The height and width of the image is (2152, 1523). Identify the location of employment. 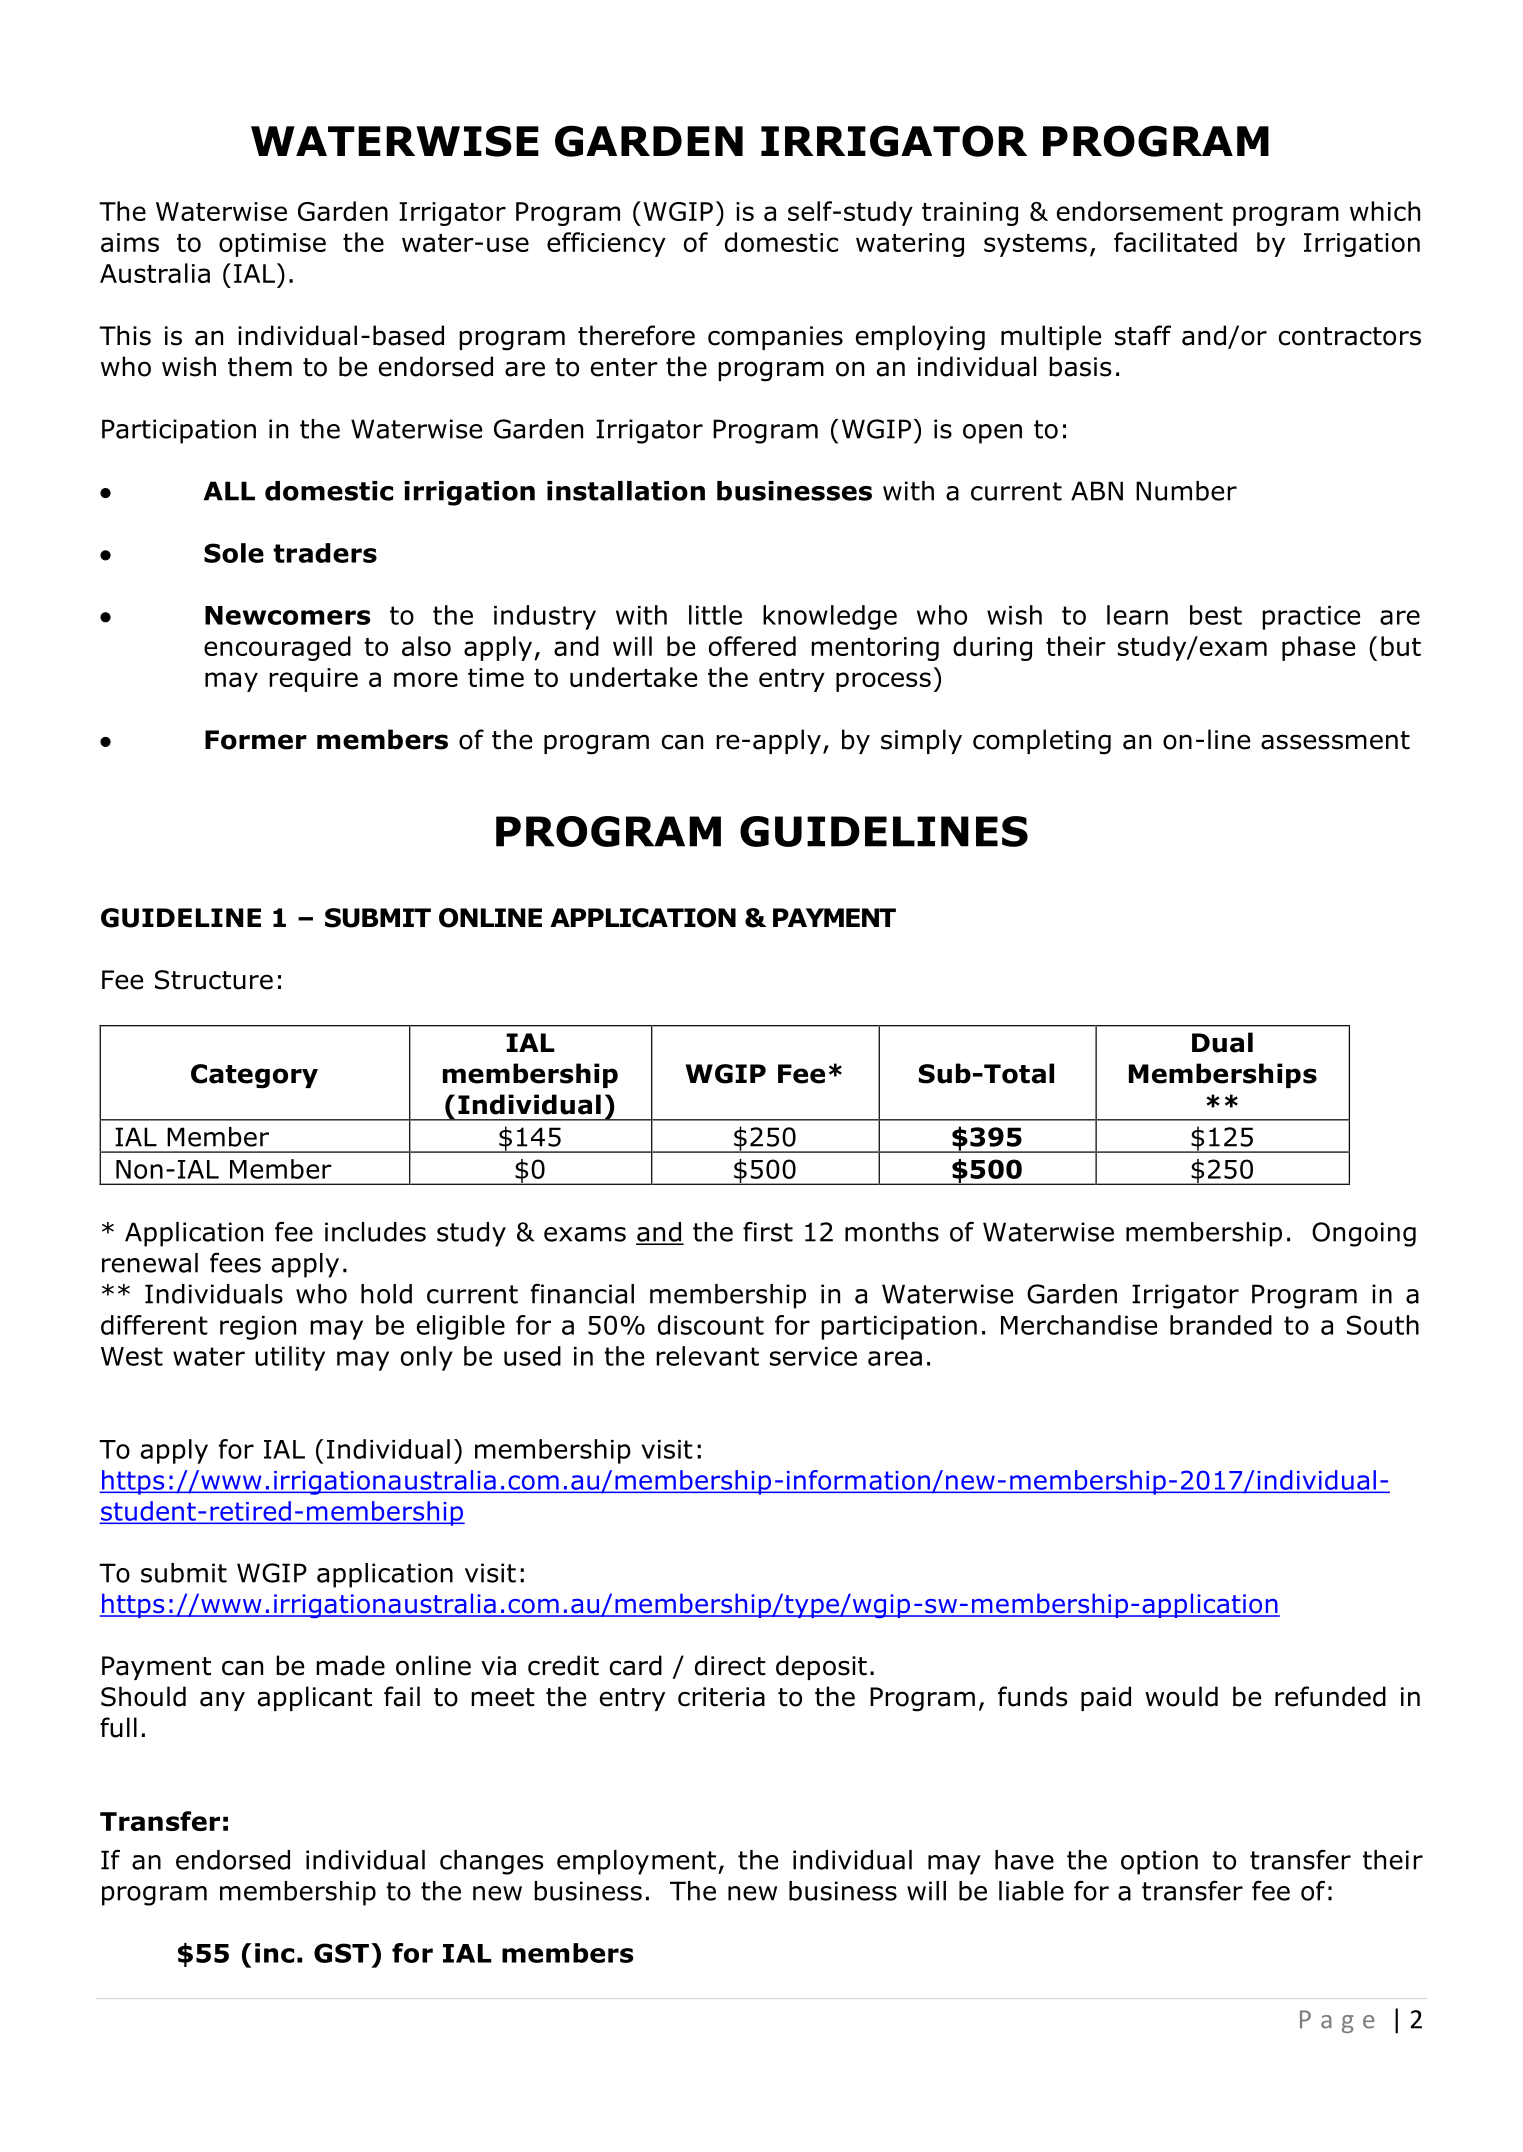
(638, 1862).
